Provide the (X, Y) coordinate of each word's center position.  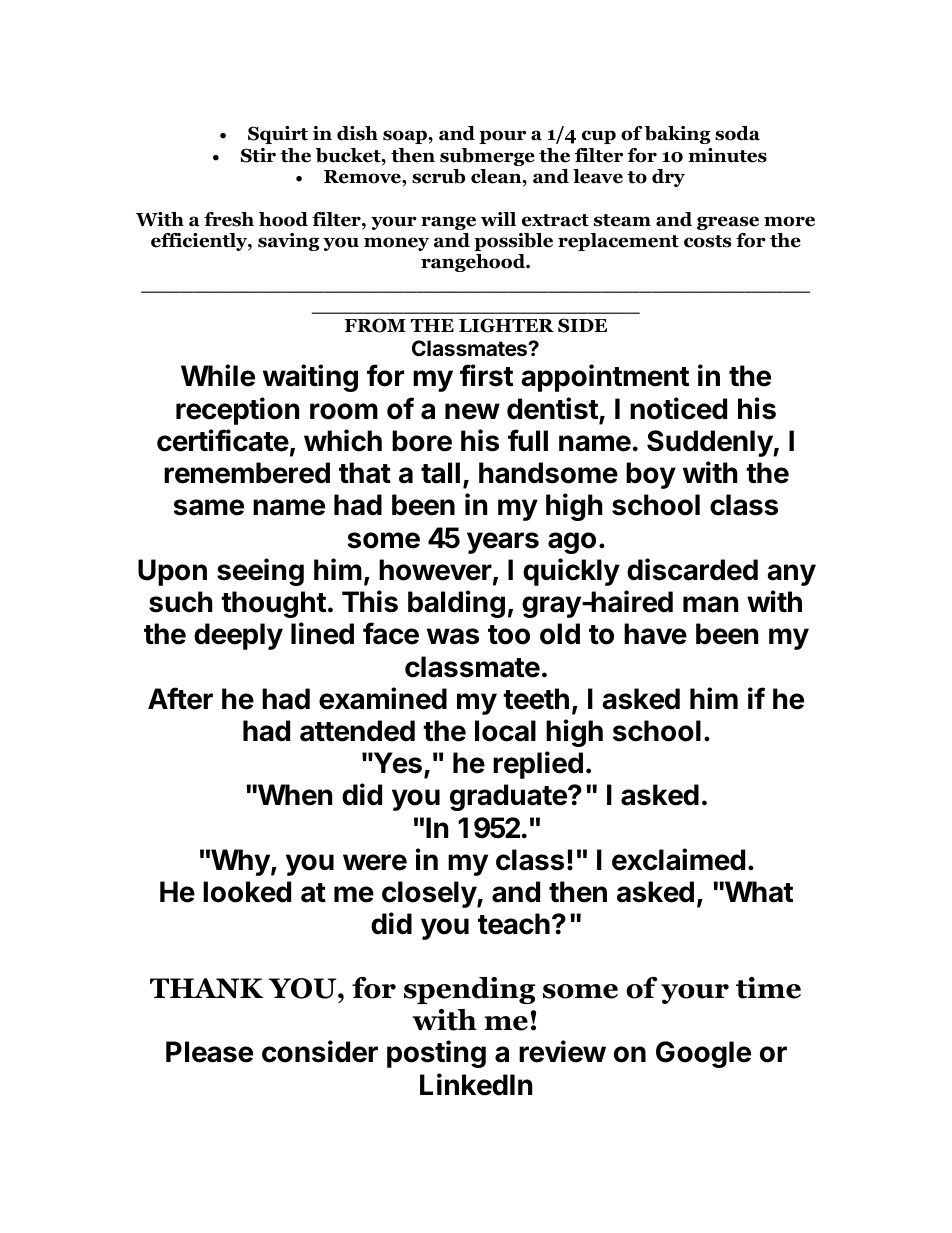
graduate (509, 797)
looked (247, 892)
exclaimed (678, 859)
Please (209, 1052)
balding (456, 604)
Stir (258, 155)
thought (273, 604)
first (486, 375)
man (710, 604)
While (218, 375)
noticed (678, 408)
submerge (487, 157)
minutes (727, 155)
